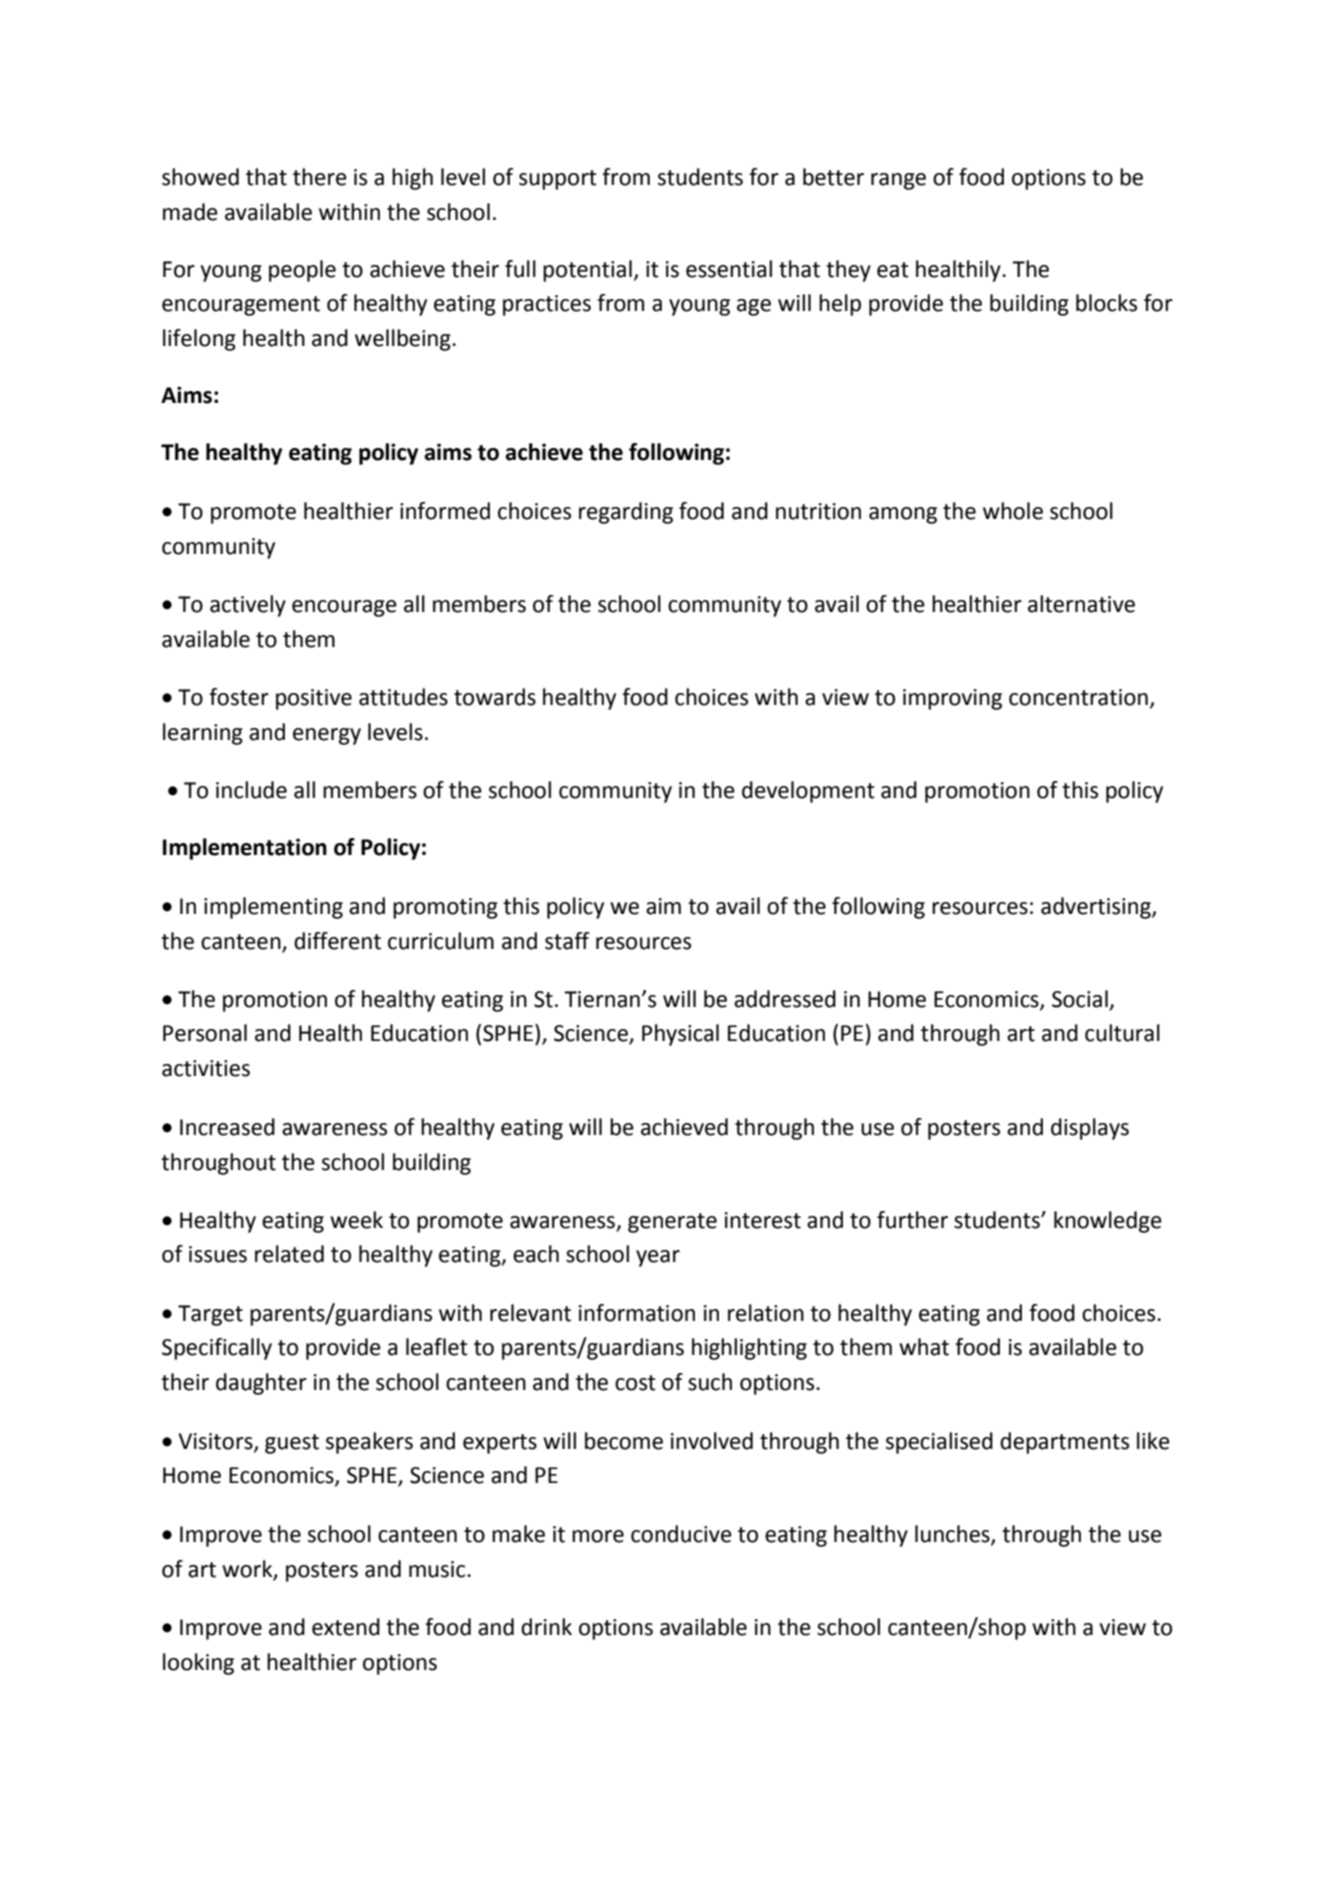 This screenshot has height=1890, width=1336. What do you see at coordinates (1106, 303) in the screenshot?
I see `blocks` at bounding box center [1106, 303].
